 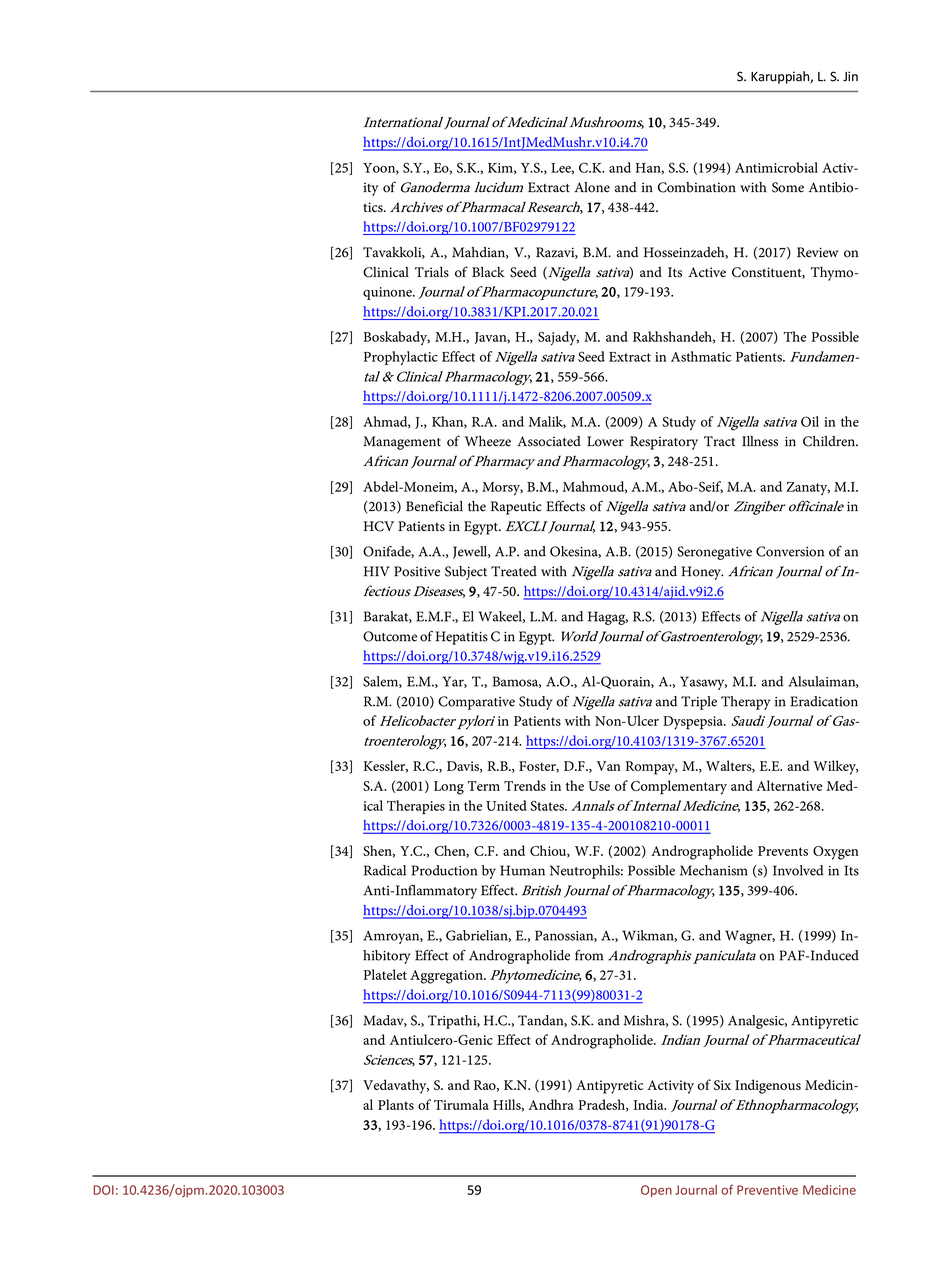 I want to click on Long, so click(x=449, y=788).
